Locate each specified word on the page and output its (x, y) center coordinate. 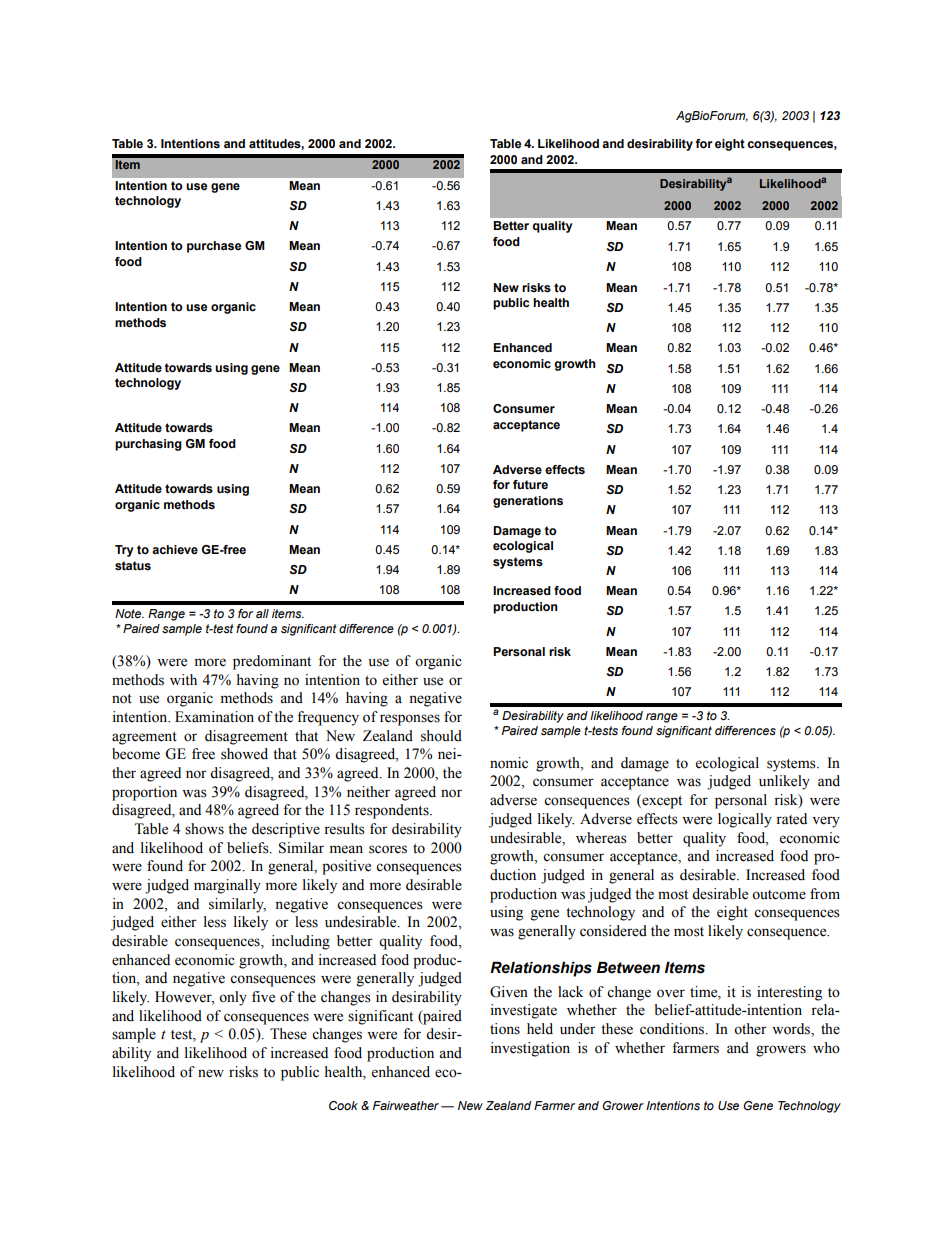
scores (388, 849)
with (183, 679)
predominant (272, 662)
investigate (523, 1011)
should (441, 736)
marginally (227, 886)
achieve (175, 549)
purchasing (148, 445)
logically (745, 820)
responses (410, 720)
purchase (214, 247)
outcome (779, 895)
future (530, 484)
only (233, 998)
